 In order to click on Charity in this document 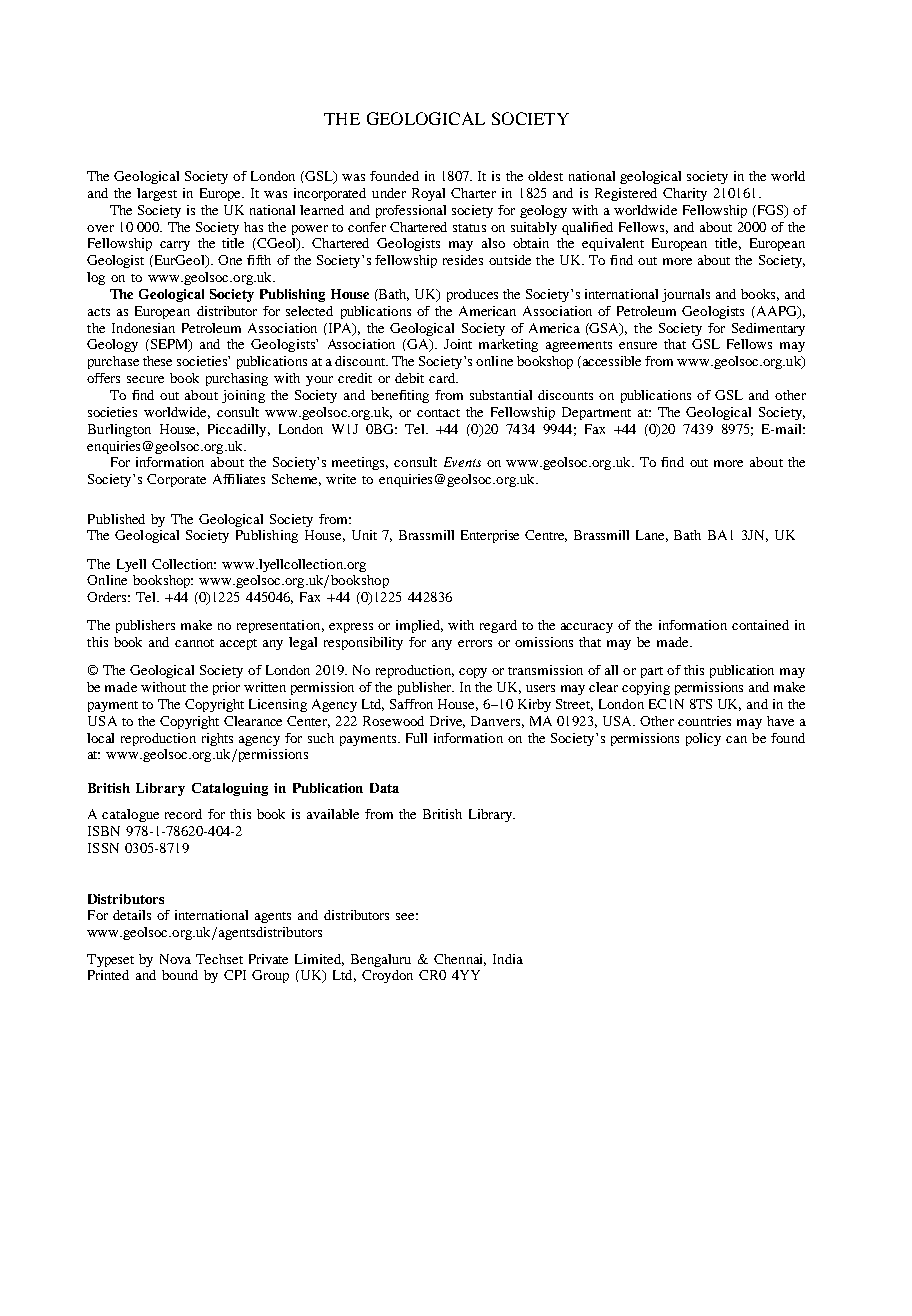, I will do `click(685, 194)`.
